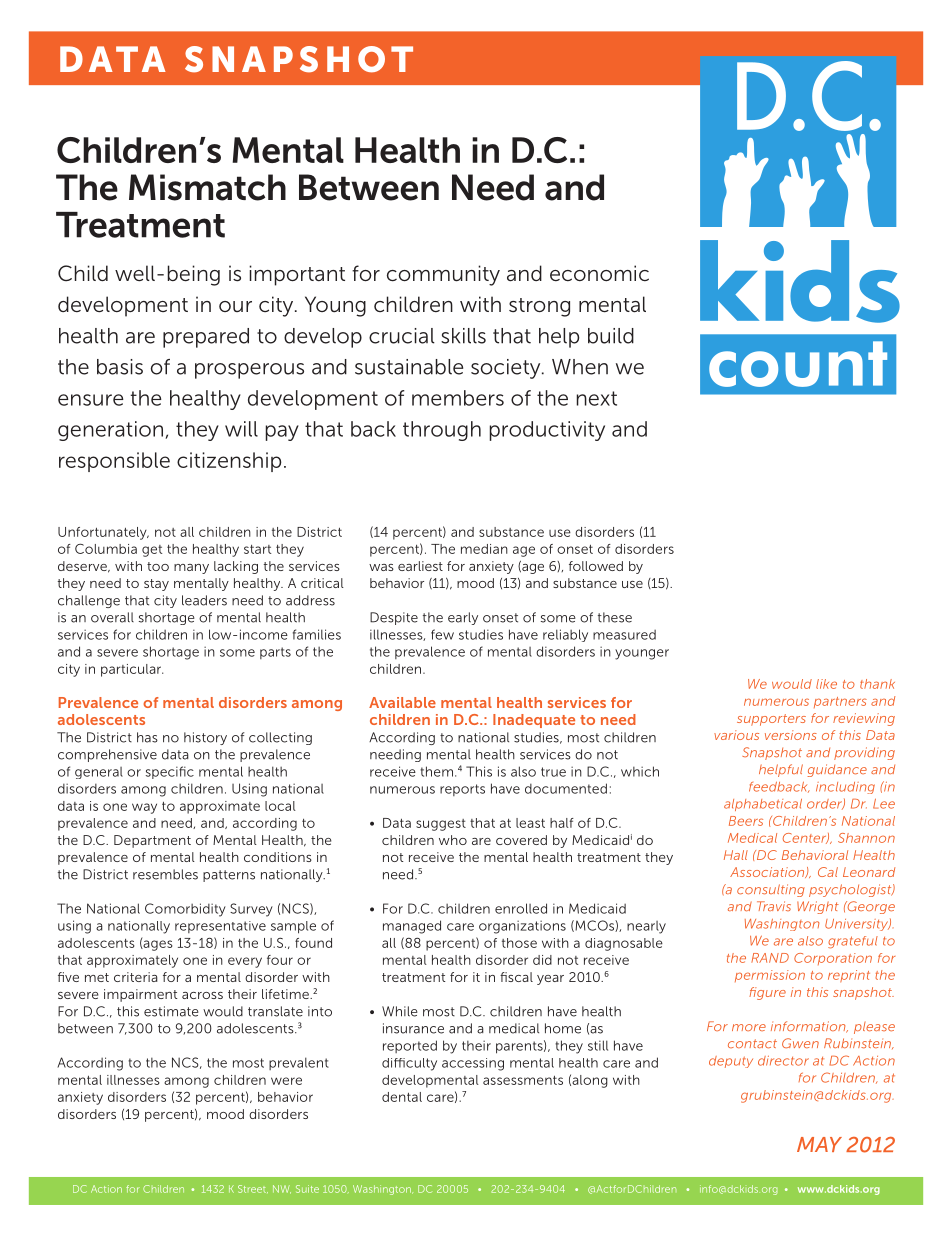 Image resolution: width=952 pixels, height=1233 pixels. Describe the element at coordinates (114, 462) in the screenshot. I see `responsible` at that location.
